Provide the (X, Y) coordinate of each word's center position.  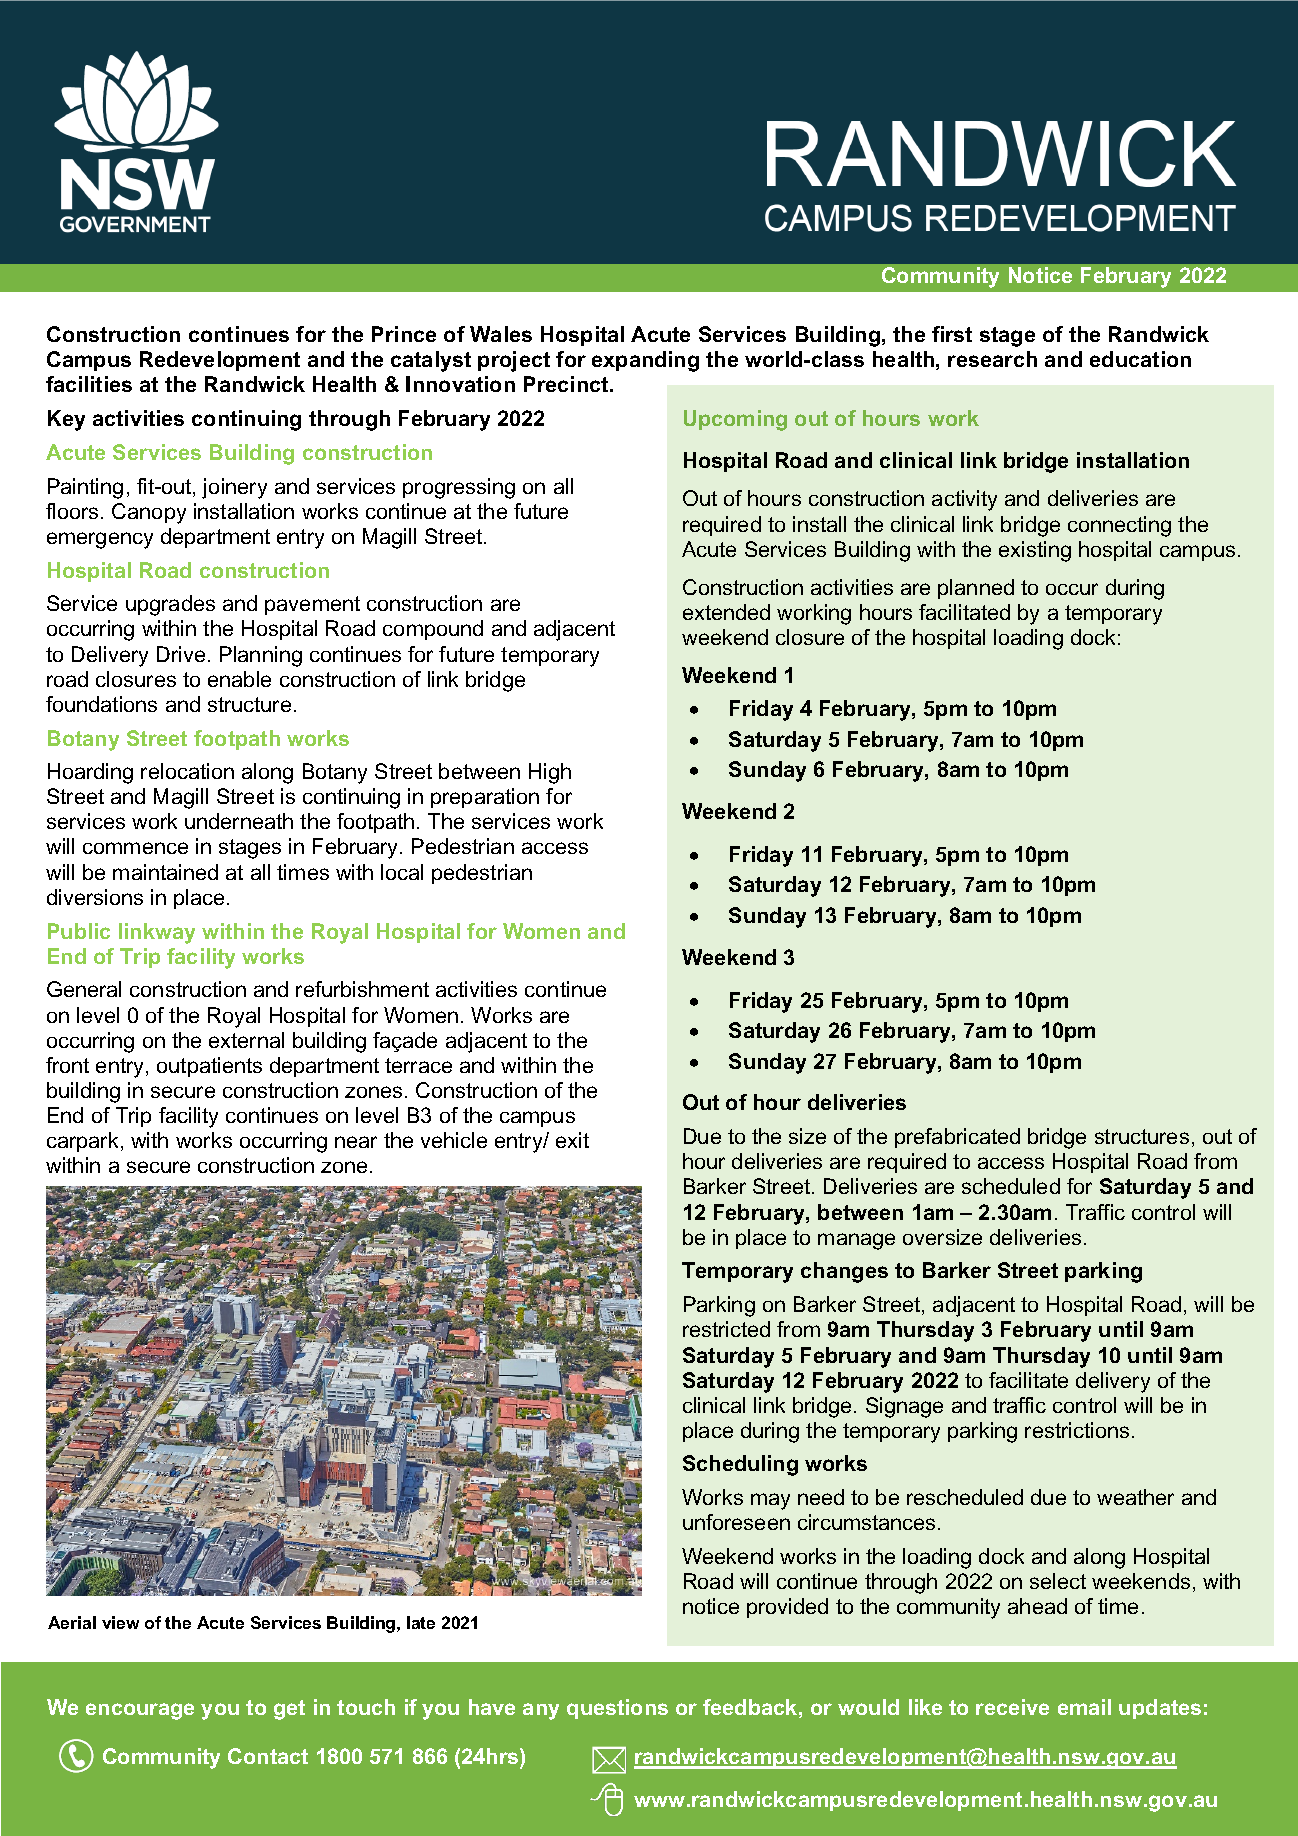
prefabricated (957, 1138)
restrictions (1077, 1430)
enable (239, 679)
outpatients (209, 1067)
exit (572, 1140)
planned (976, 589)
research (992, 359)
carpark (84, 1142)
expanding (645, 361)
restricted (726, 1329)
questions (617, 1709)
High (550, 773)
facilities (89, 384)
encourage (140, 1711)
